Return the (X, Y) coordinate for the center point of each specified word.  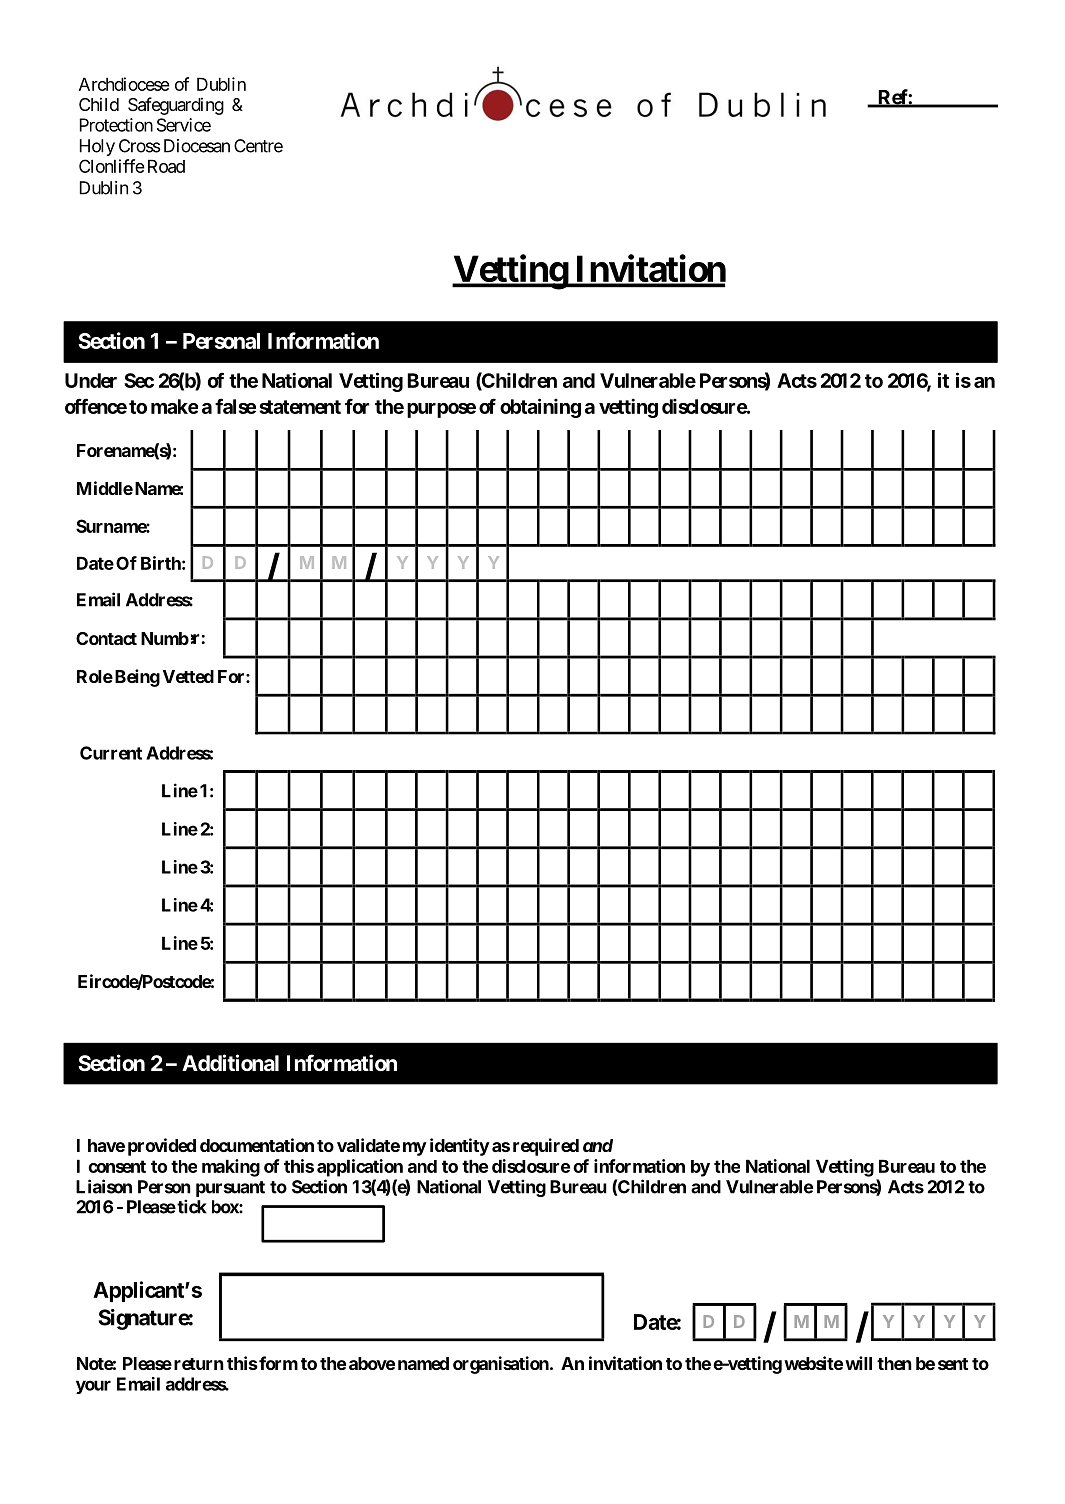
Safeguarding (176, 106)
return (199, 1364)
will (858, 1363)
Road (164, 166)
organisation (502, 1365)
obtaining (540, 408)
